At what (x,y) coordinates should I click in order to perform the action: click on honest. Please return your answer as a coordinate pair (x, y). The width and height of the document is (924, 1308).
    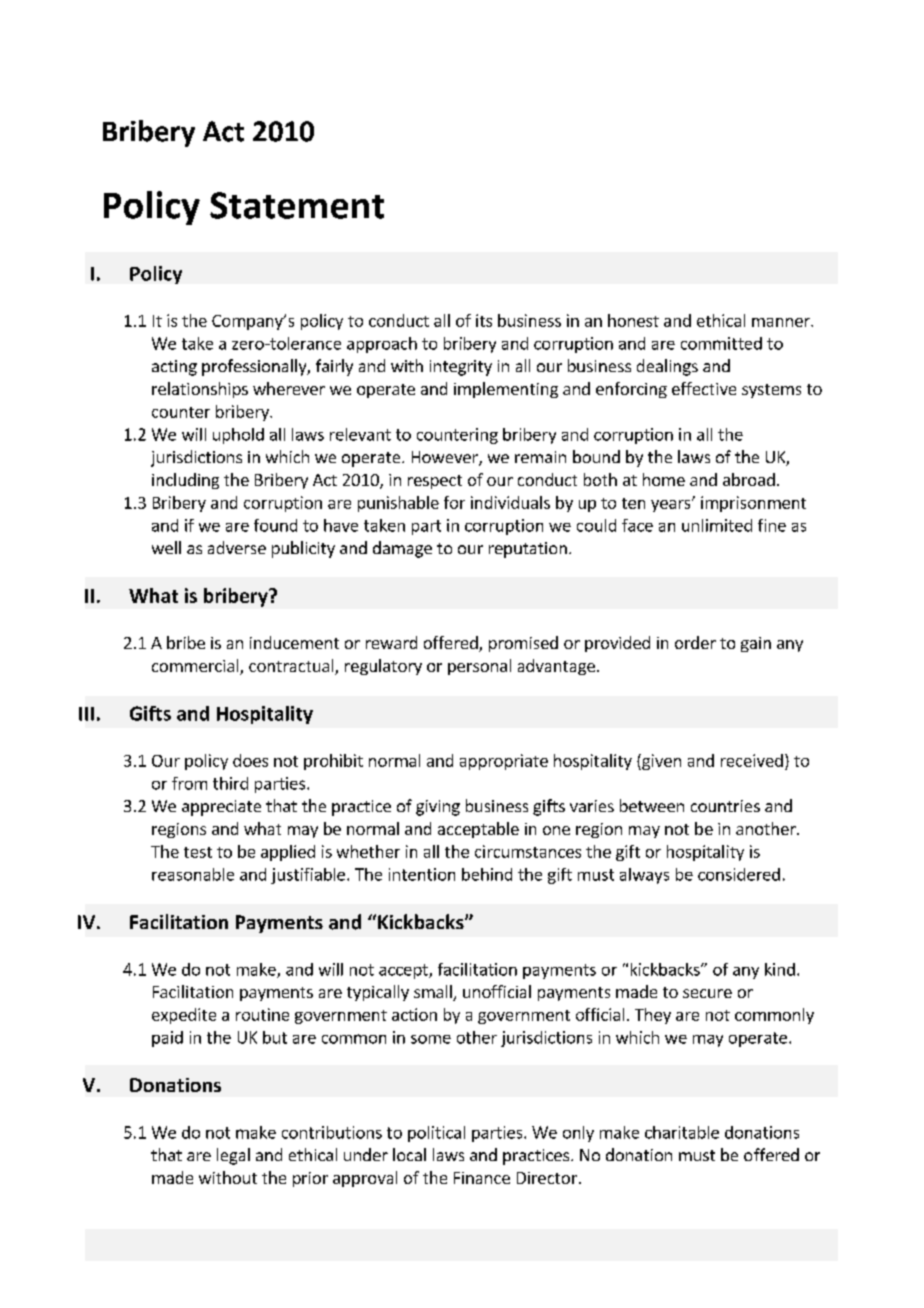
    Looking at the image, I should click on (633, 320).
